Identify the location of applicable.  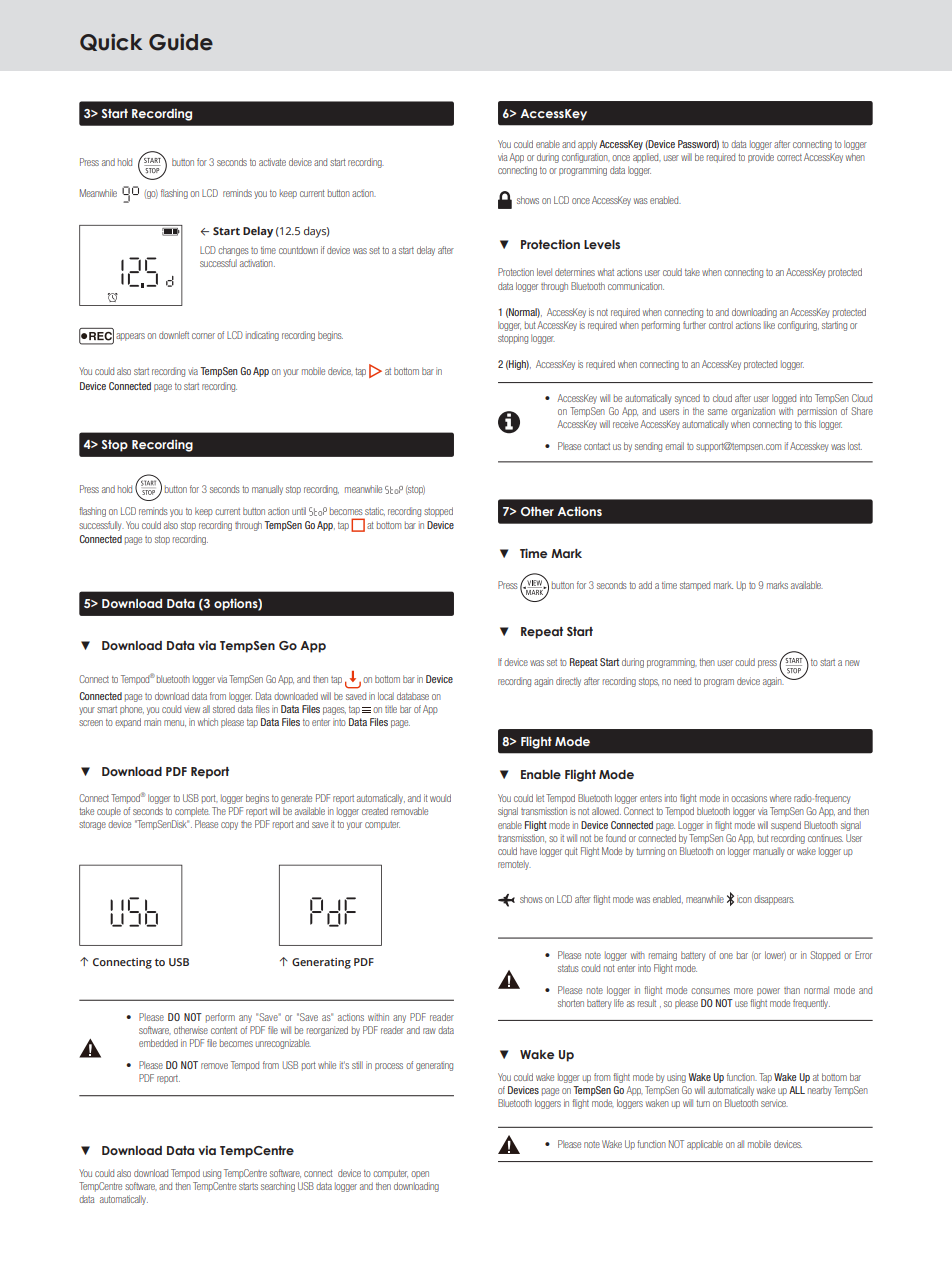
(705, 1145).
